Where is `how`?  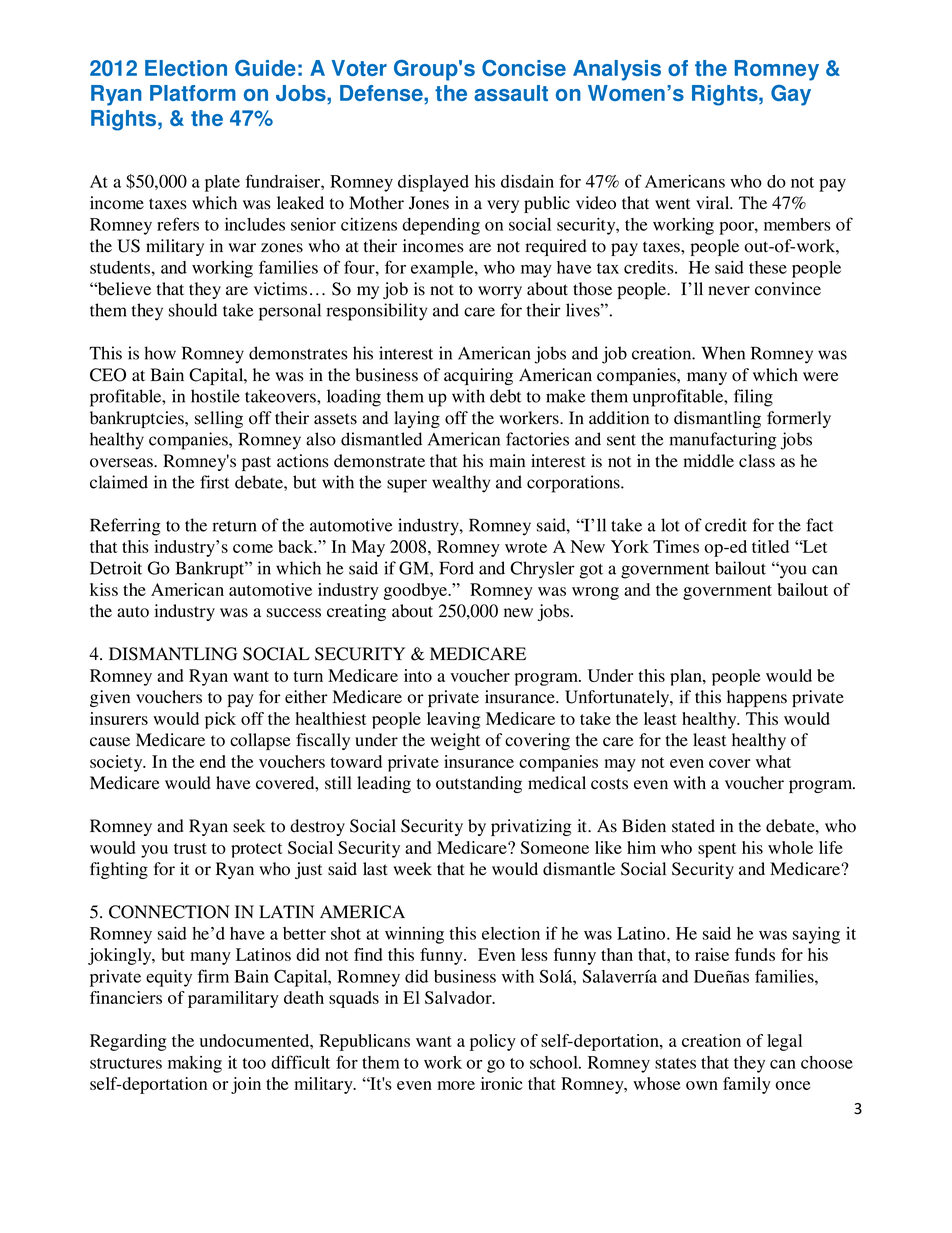 how is located at coordinates (160, 353).
